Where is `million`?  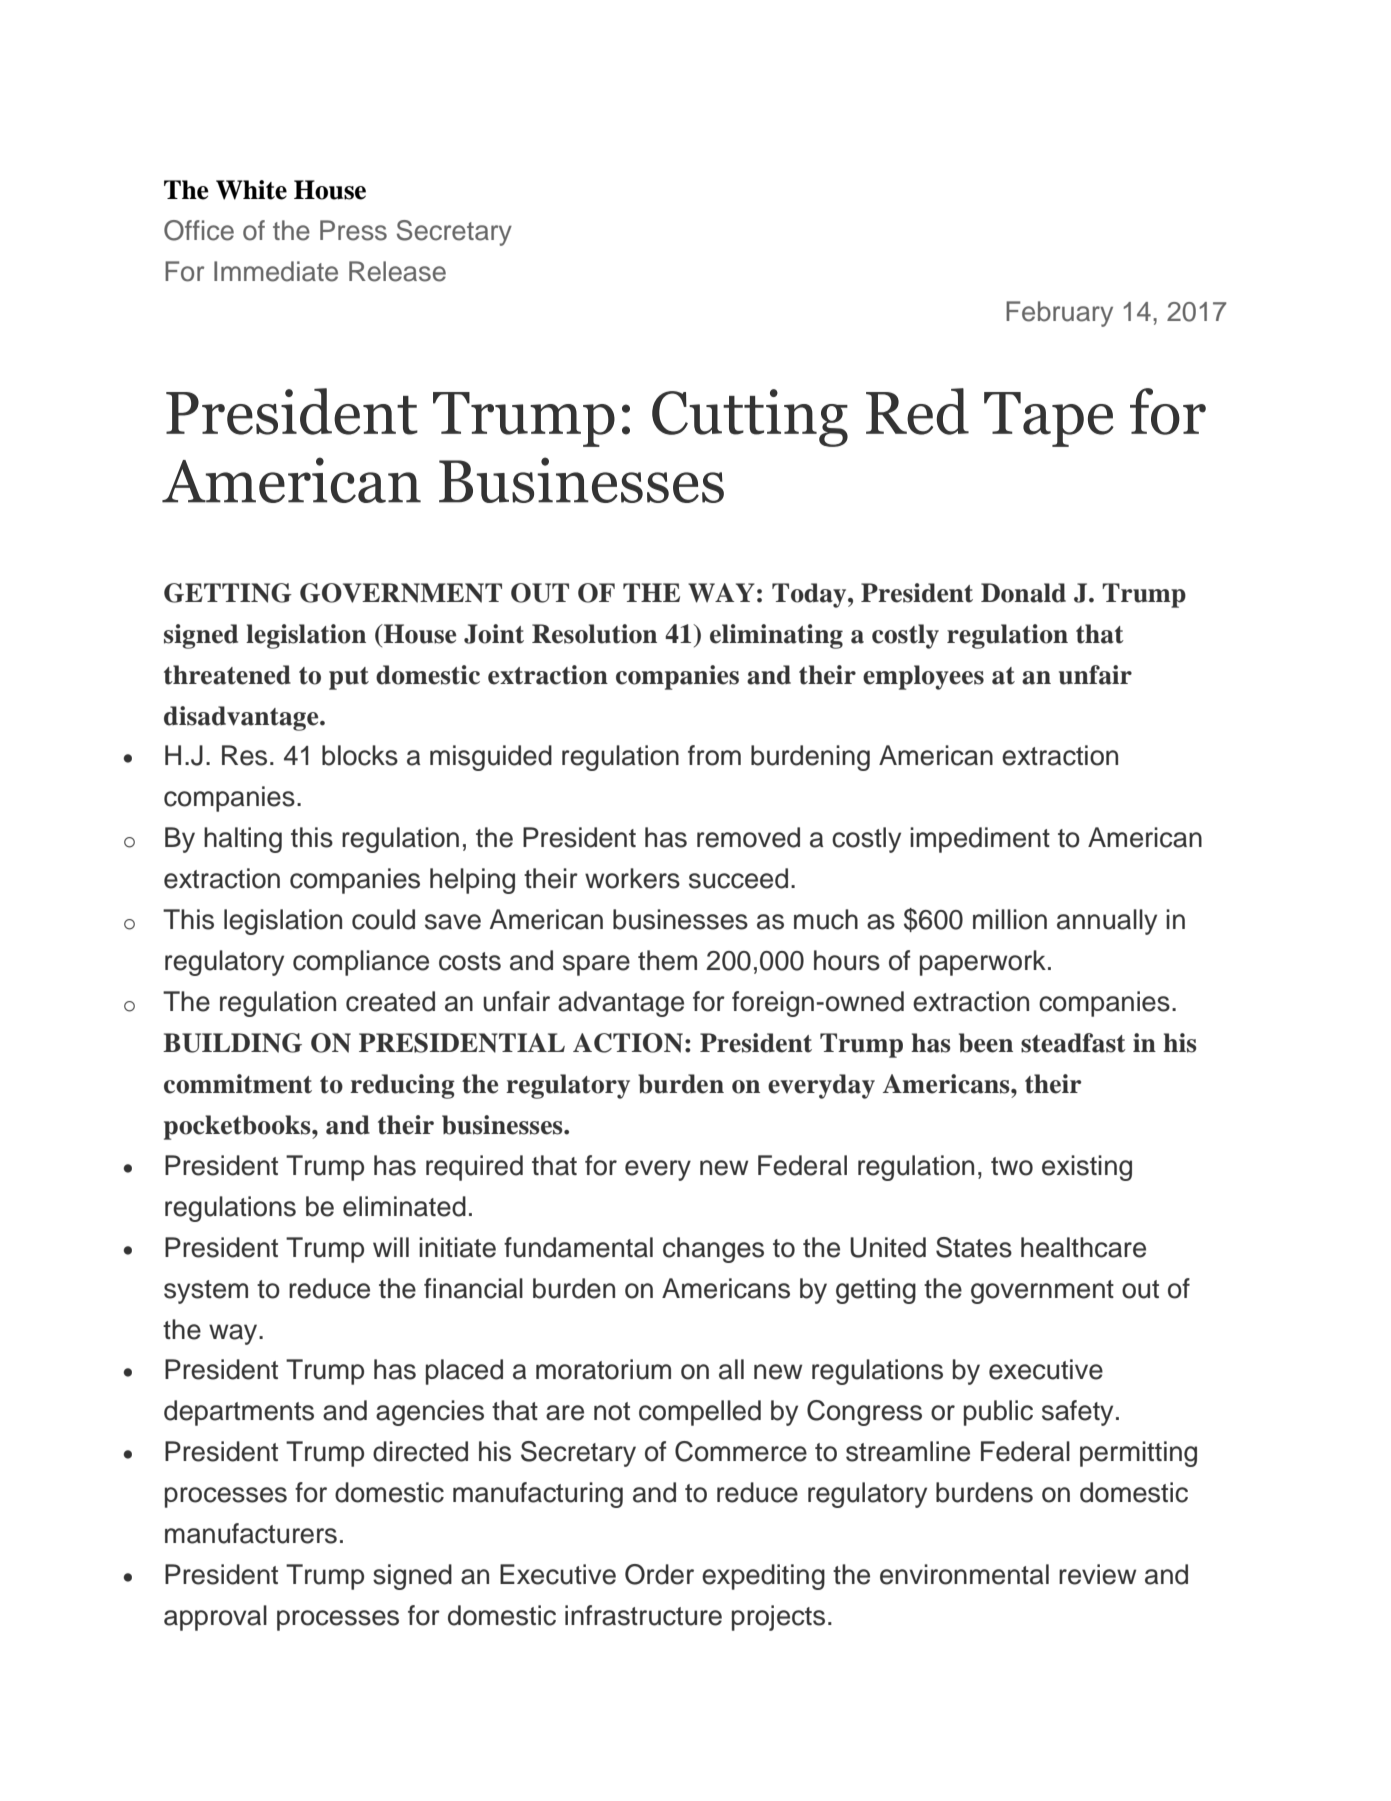
million is located at coordinates (1010, 919).
